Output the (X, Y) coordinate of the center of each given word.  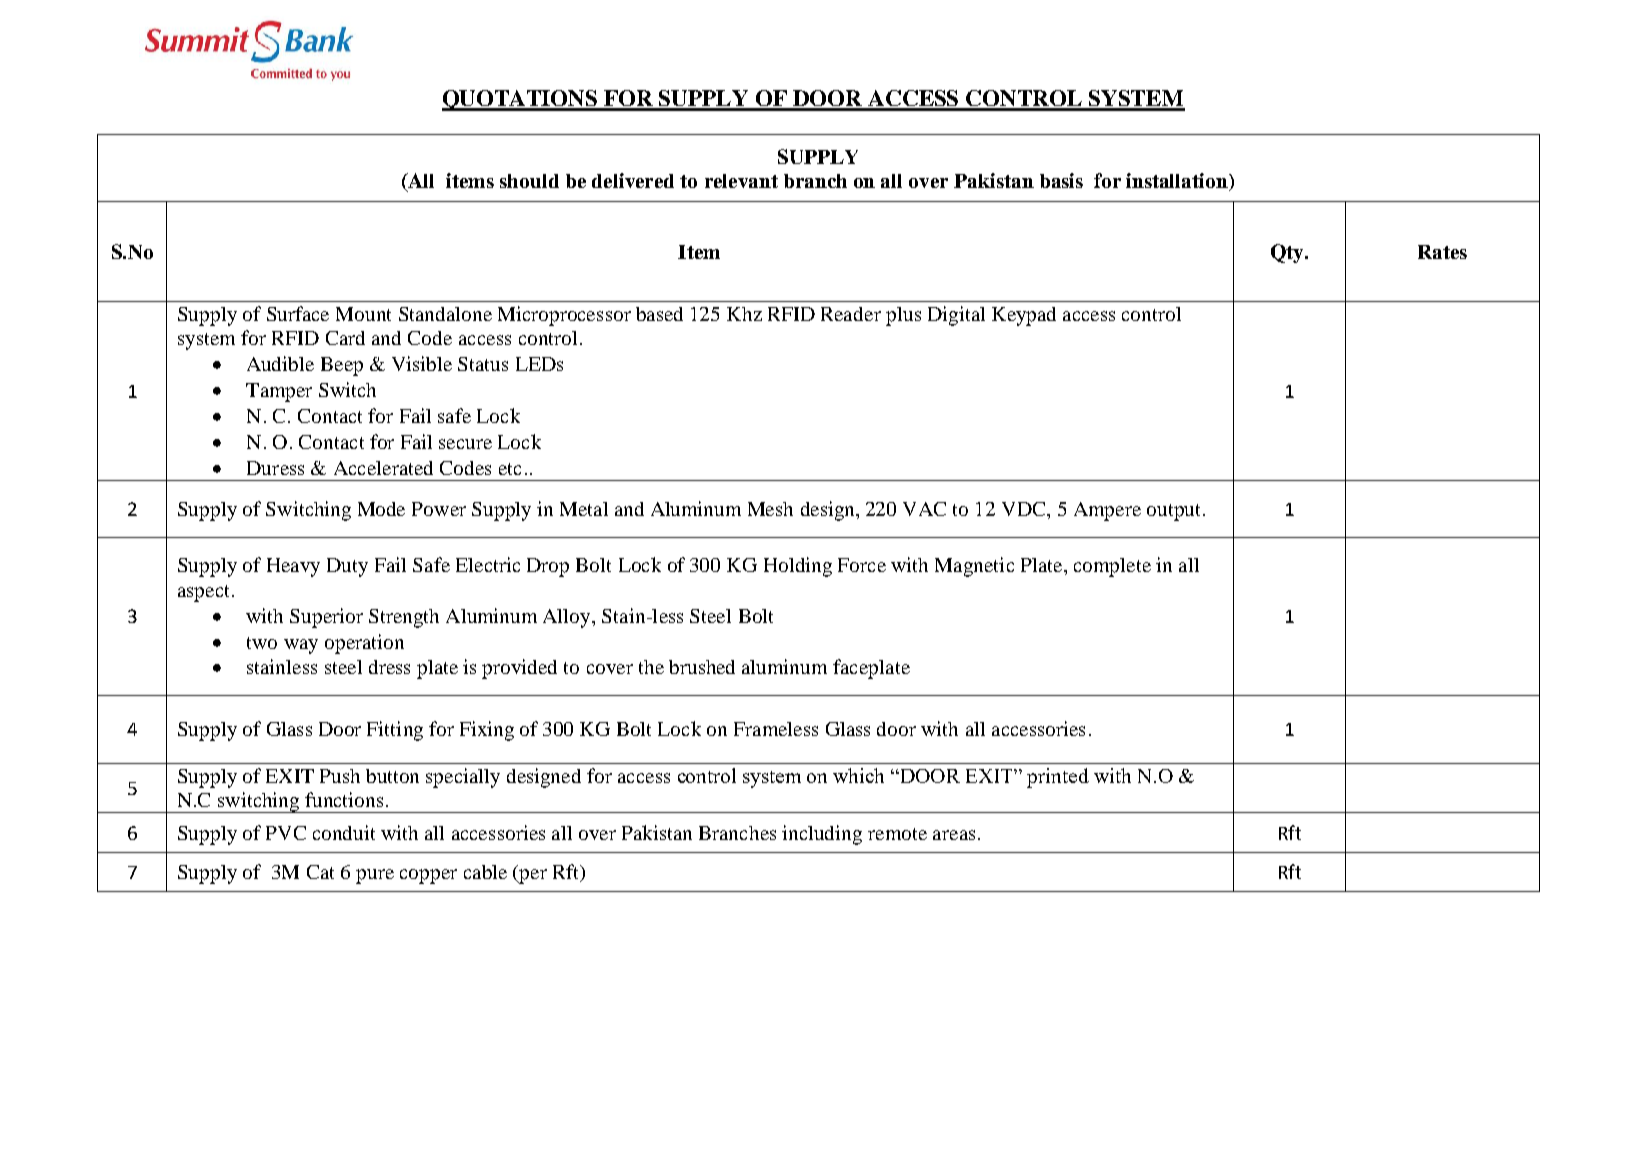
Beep (342, 366)
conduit (344, 832)
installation (1178, 182)
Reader (851, 314)
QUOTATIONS (521, 100)
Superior (326, 618)
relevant (741, 181)
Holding (798, 567)
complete (1112, 567)
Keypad (1024, 316)
